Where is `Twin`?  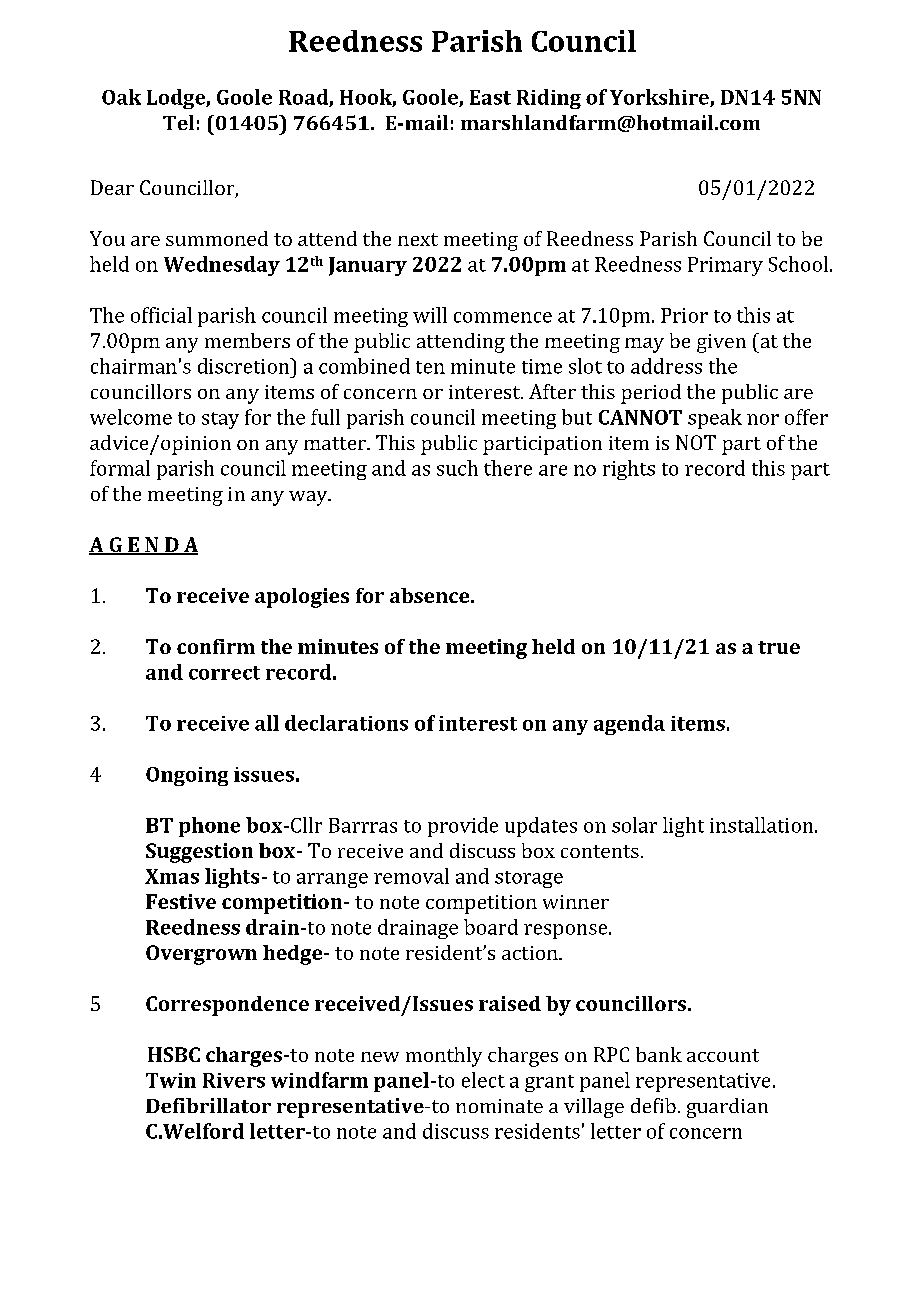
Twin is located at coordinates (171, 1080).
